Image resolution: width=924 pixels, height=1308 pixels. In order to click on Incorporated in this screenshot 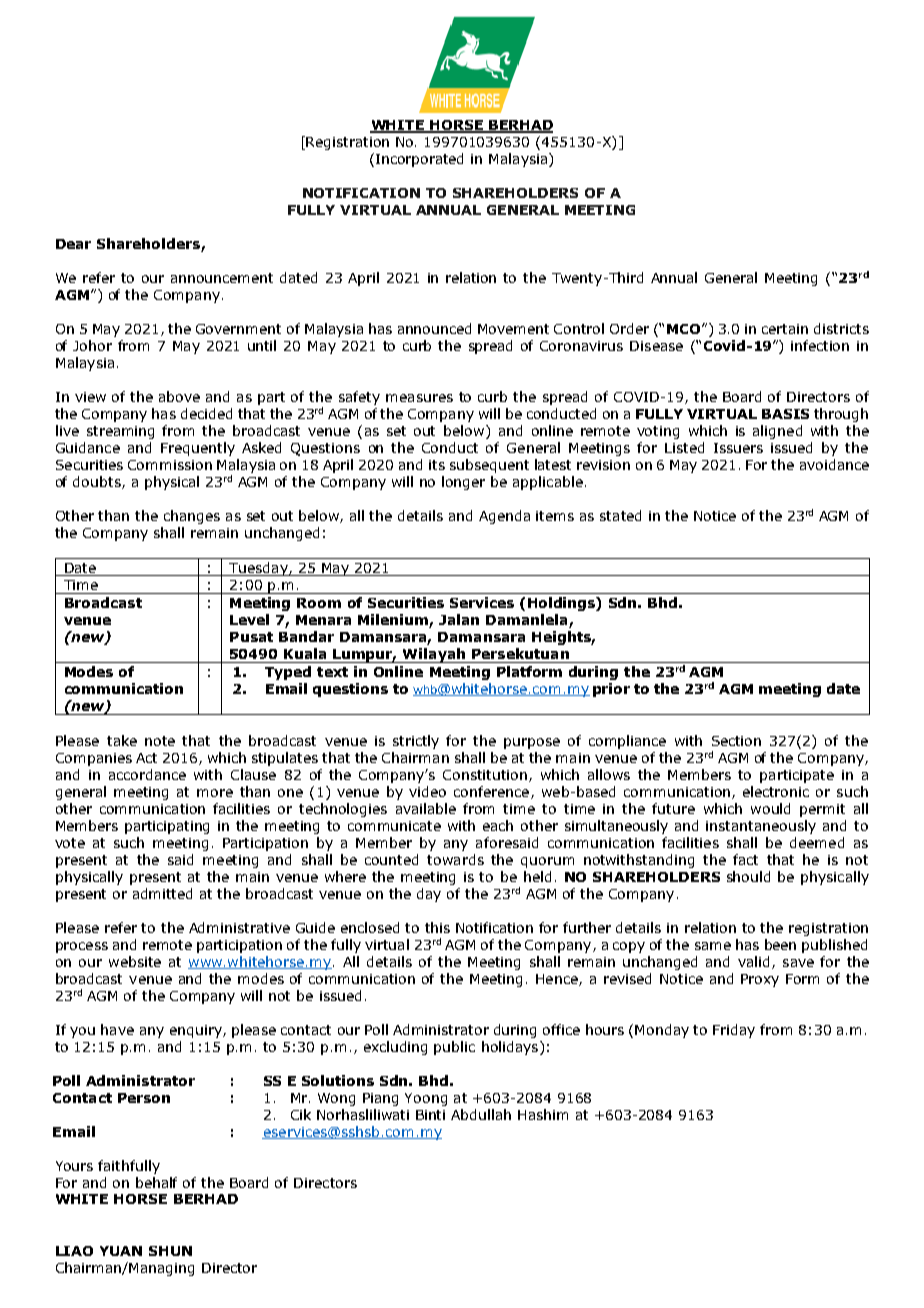, I will do `click(419, 160)`.
